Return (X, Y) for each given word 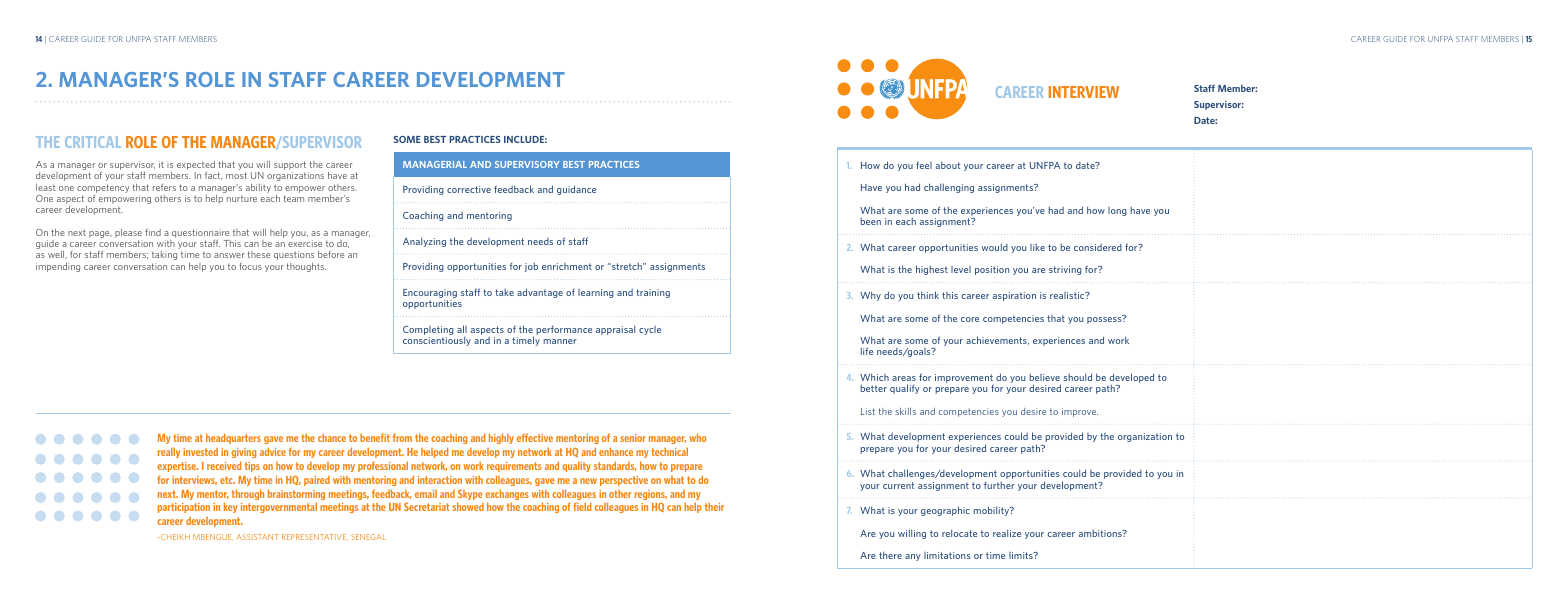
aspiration (1014, 296)
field (582, 506)
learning (596, 293)
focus (250, 266)
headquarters (233, 438)
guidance (576, 190)
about (948, 165)
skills (905, 411)
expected (196, 167)
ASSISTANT (257, 537)
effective (535, 437)
